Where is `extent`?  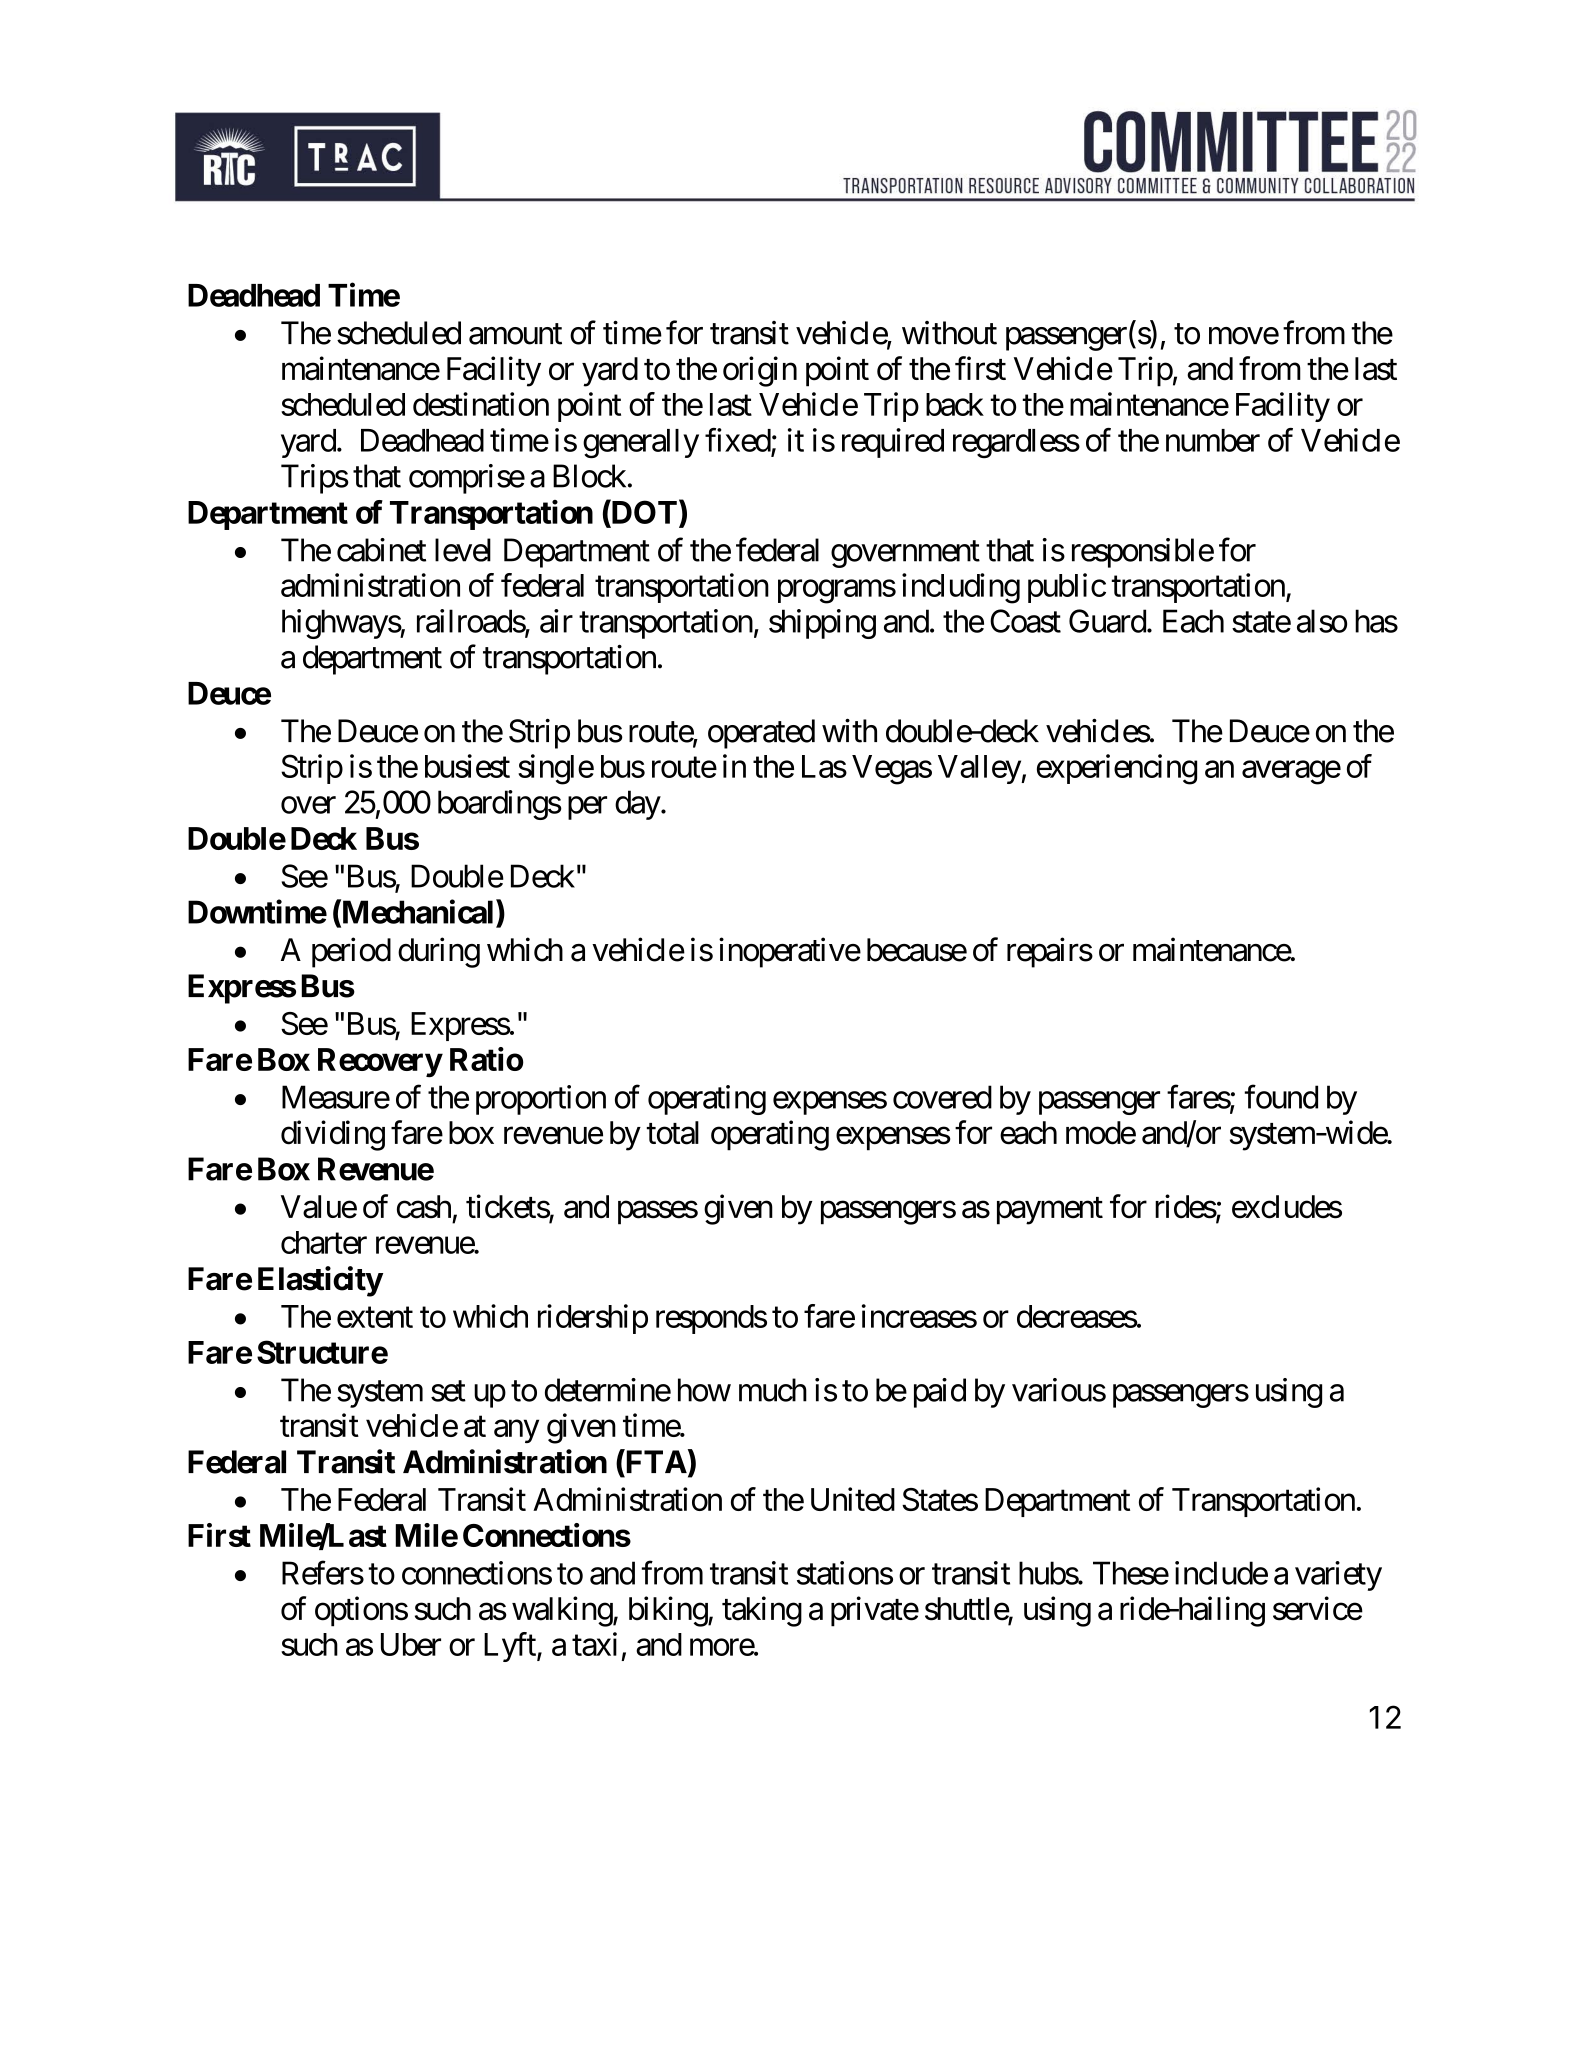 extent is located at coordinates (375, 1317).
